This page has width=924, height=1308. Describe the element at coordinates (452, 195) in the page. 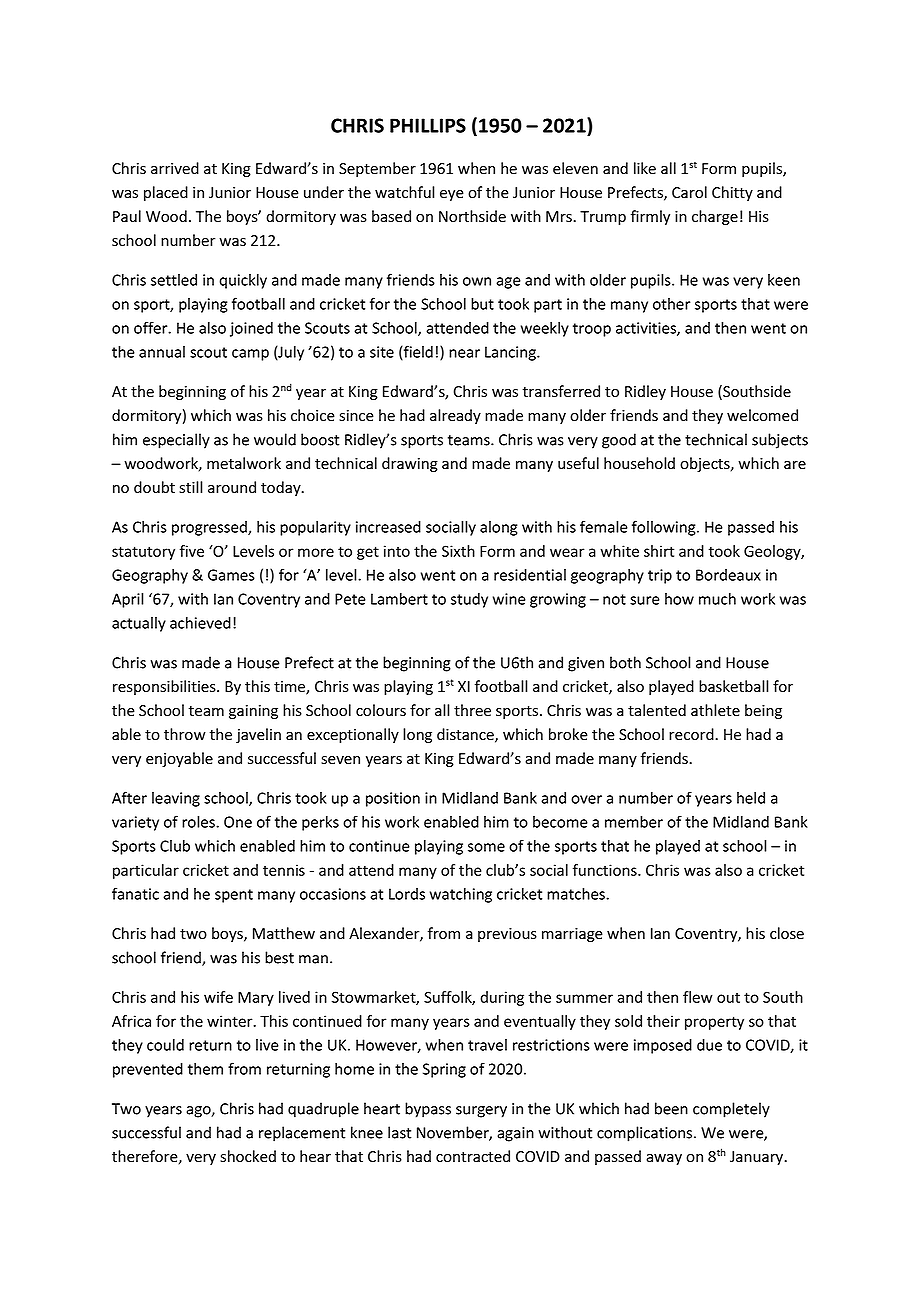

I see `eye` at that location.
